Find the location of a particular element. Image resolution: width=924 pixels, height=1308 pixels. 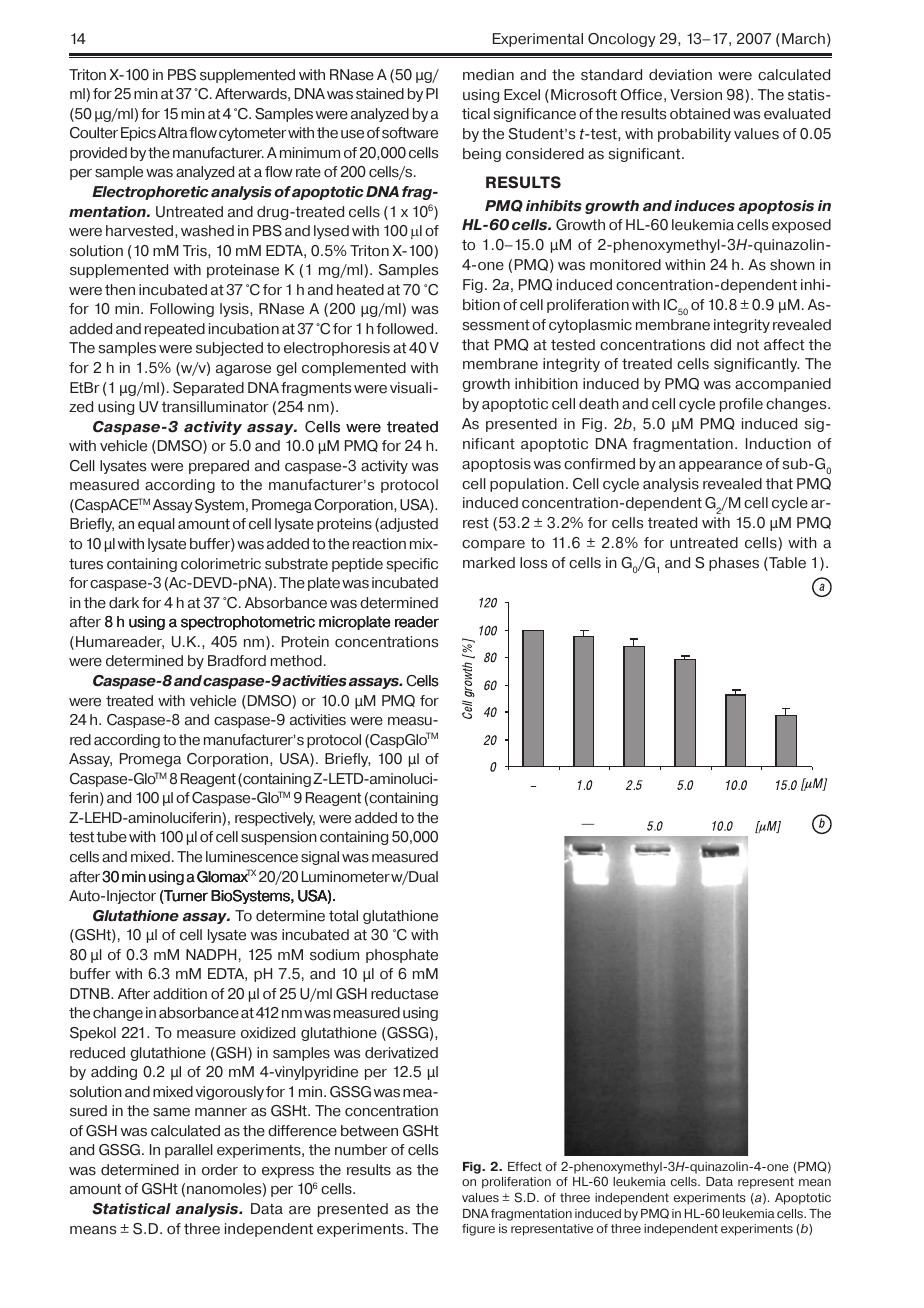

Version is located at coordinates (696, 95).
